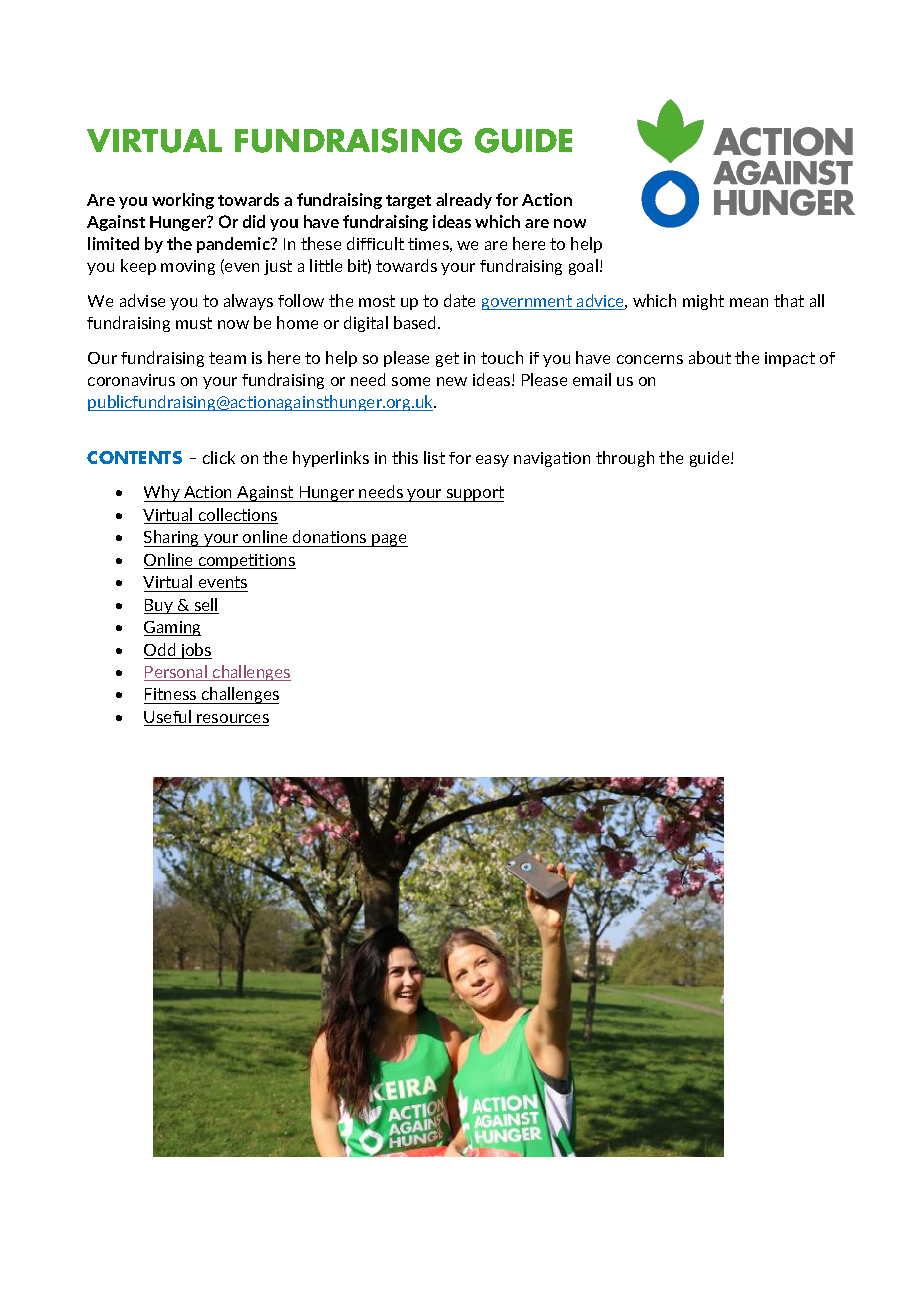  Describe the element at coordinates (183, 201) in the screenshot. I see `working` at that location.
